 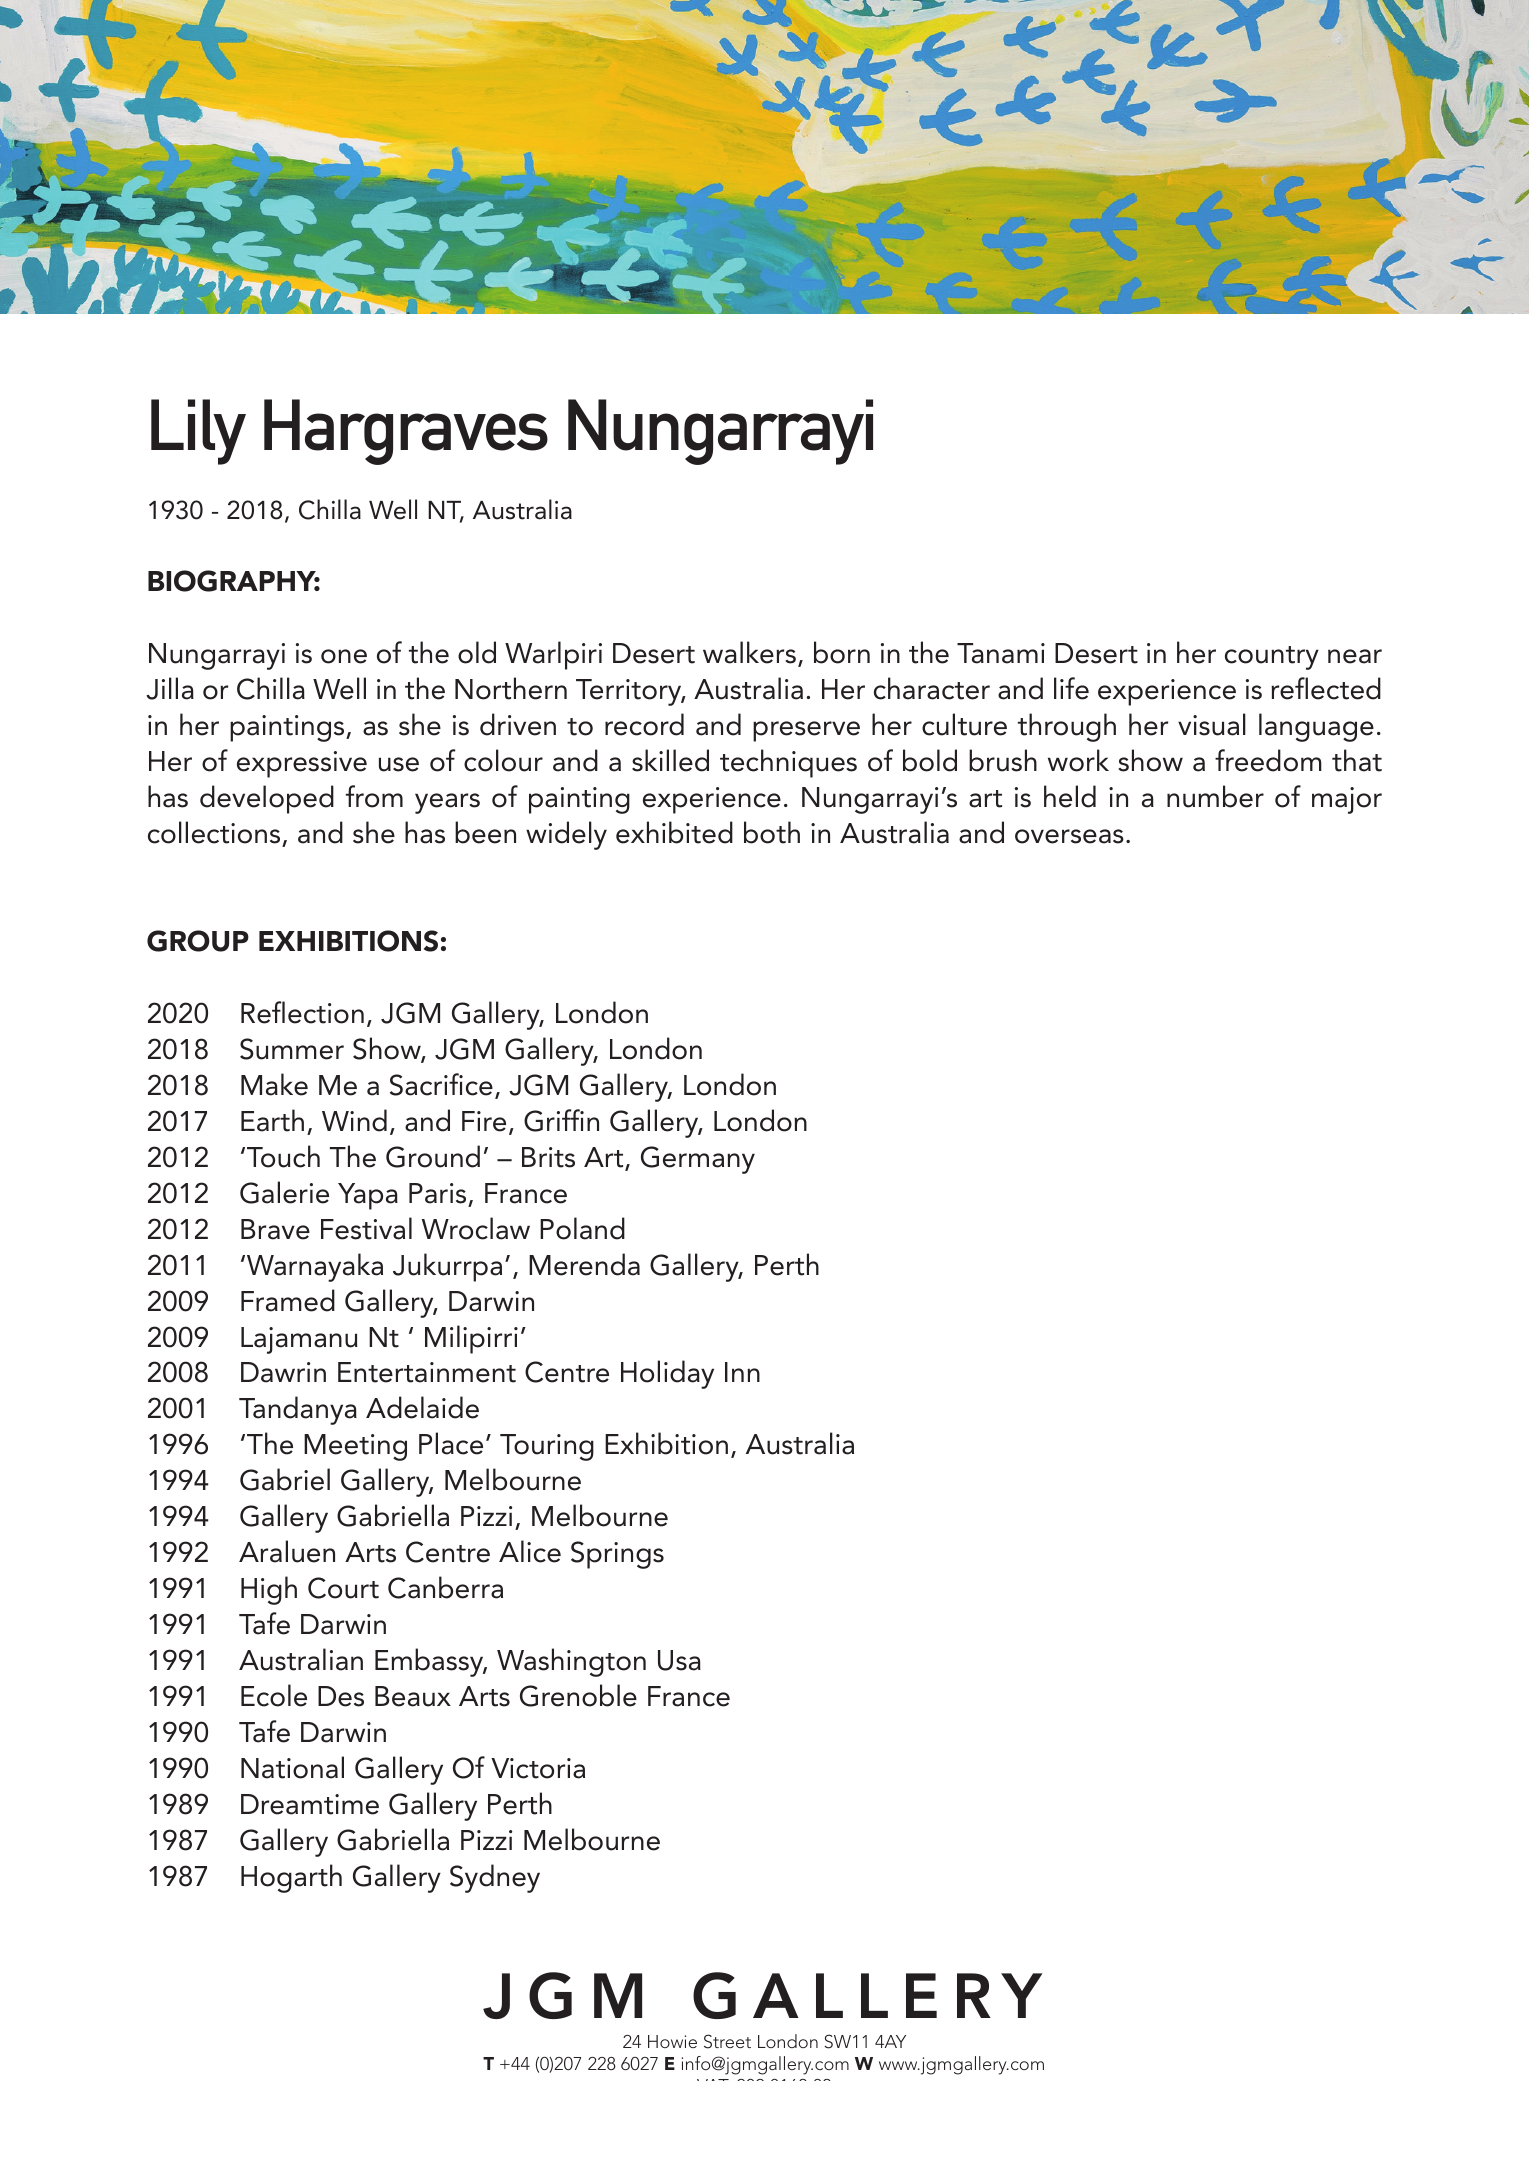 What do you see at coordinates (667, 1374) in the screenshot?
I see `Holiday` at bounding box center [667, 1374].
